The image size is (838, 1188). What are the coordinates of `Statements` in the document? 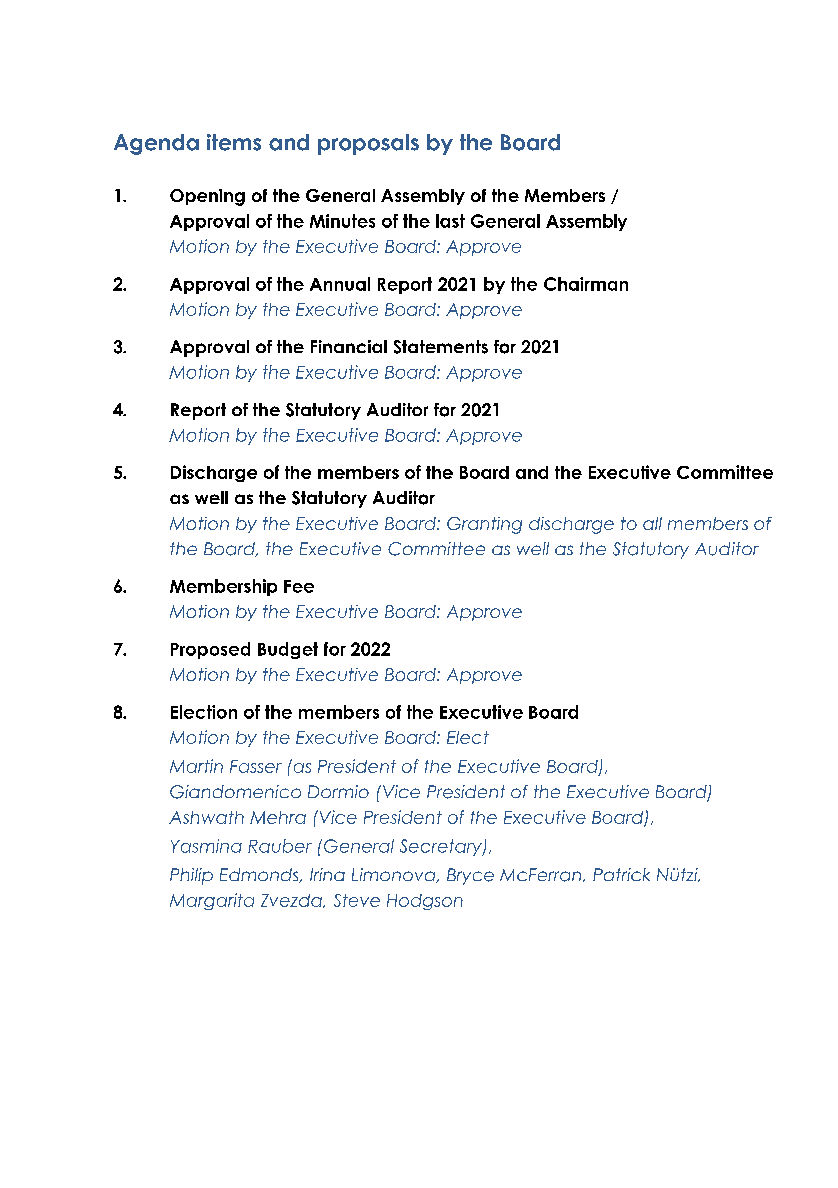 It's located at (441, 347).
